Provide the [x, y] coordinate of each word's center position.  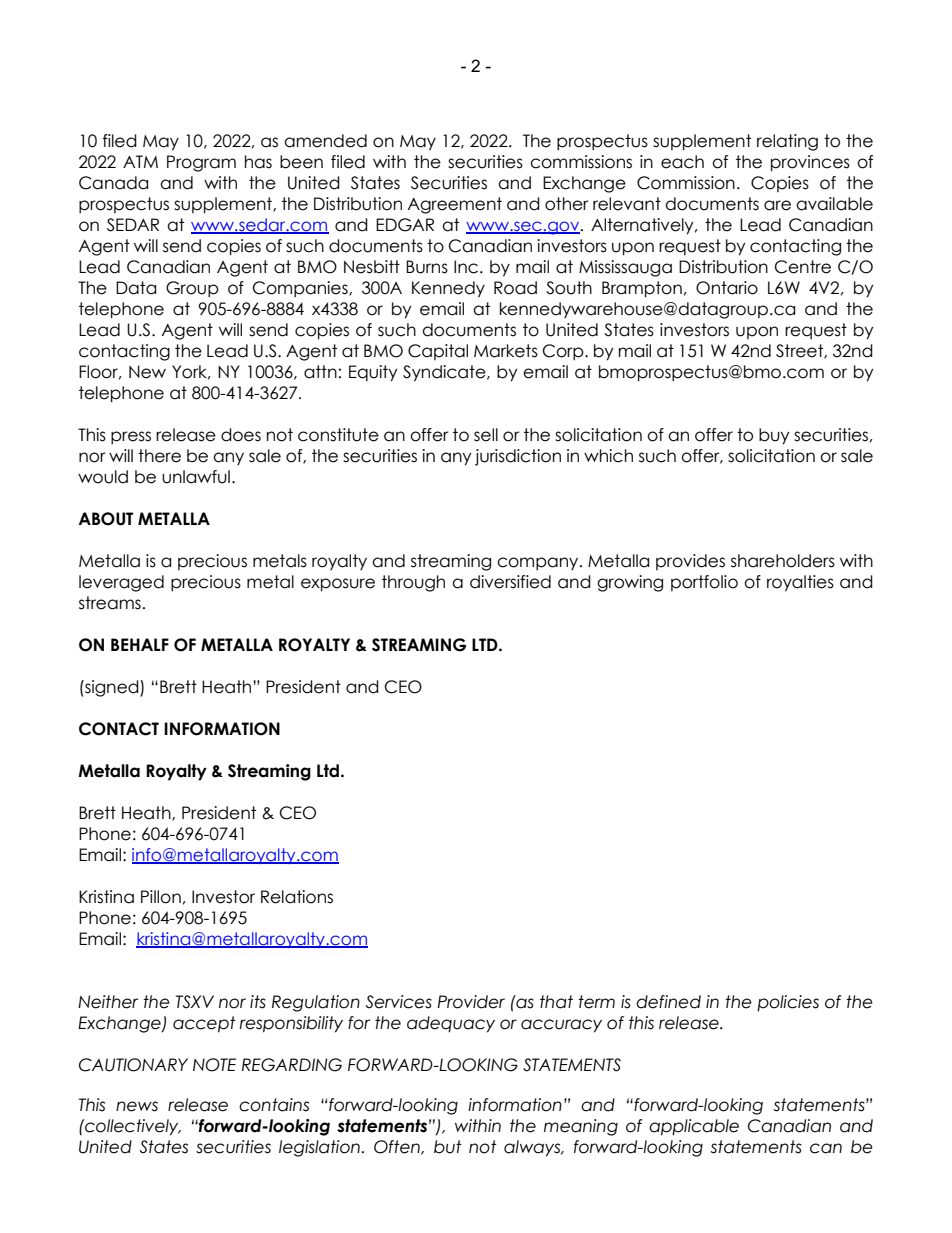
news [137, 1106]
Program [201, 163]
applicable [694, 1127]
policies [788, 1003]
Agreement [455, 205]
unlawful [196, 477]
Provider [471, 1002]
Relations [297, 897]
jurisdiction [518, 457]
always [533, 1148]
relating [787, 142]
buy [774, 436]
